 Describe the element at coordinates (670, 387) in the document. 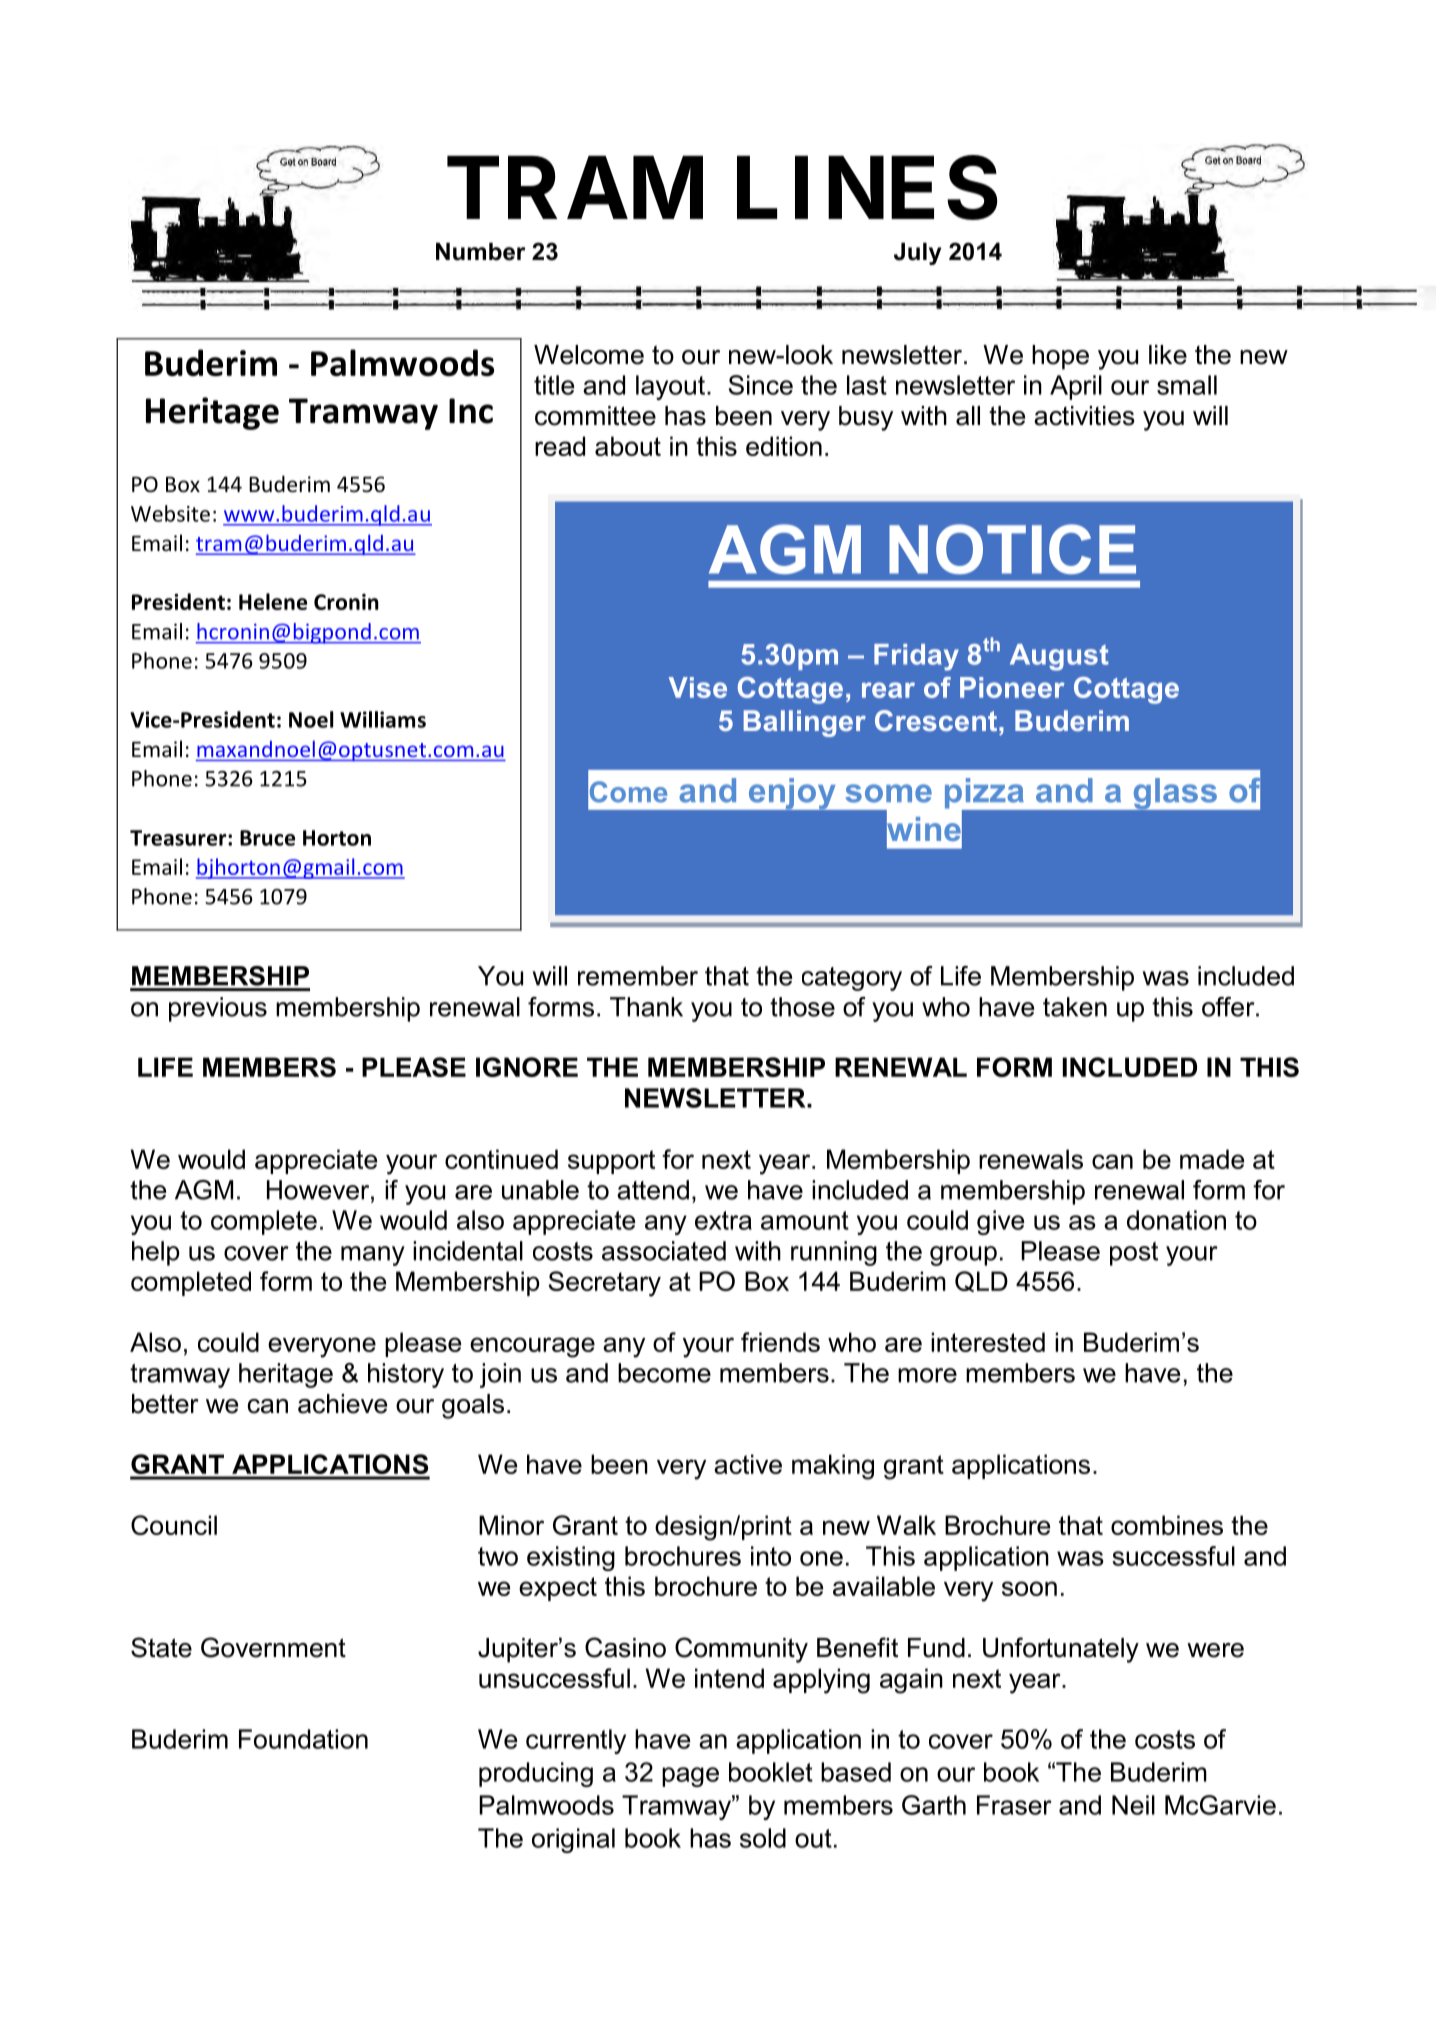

I see `layout` at that location.
